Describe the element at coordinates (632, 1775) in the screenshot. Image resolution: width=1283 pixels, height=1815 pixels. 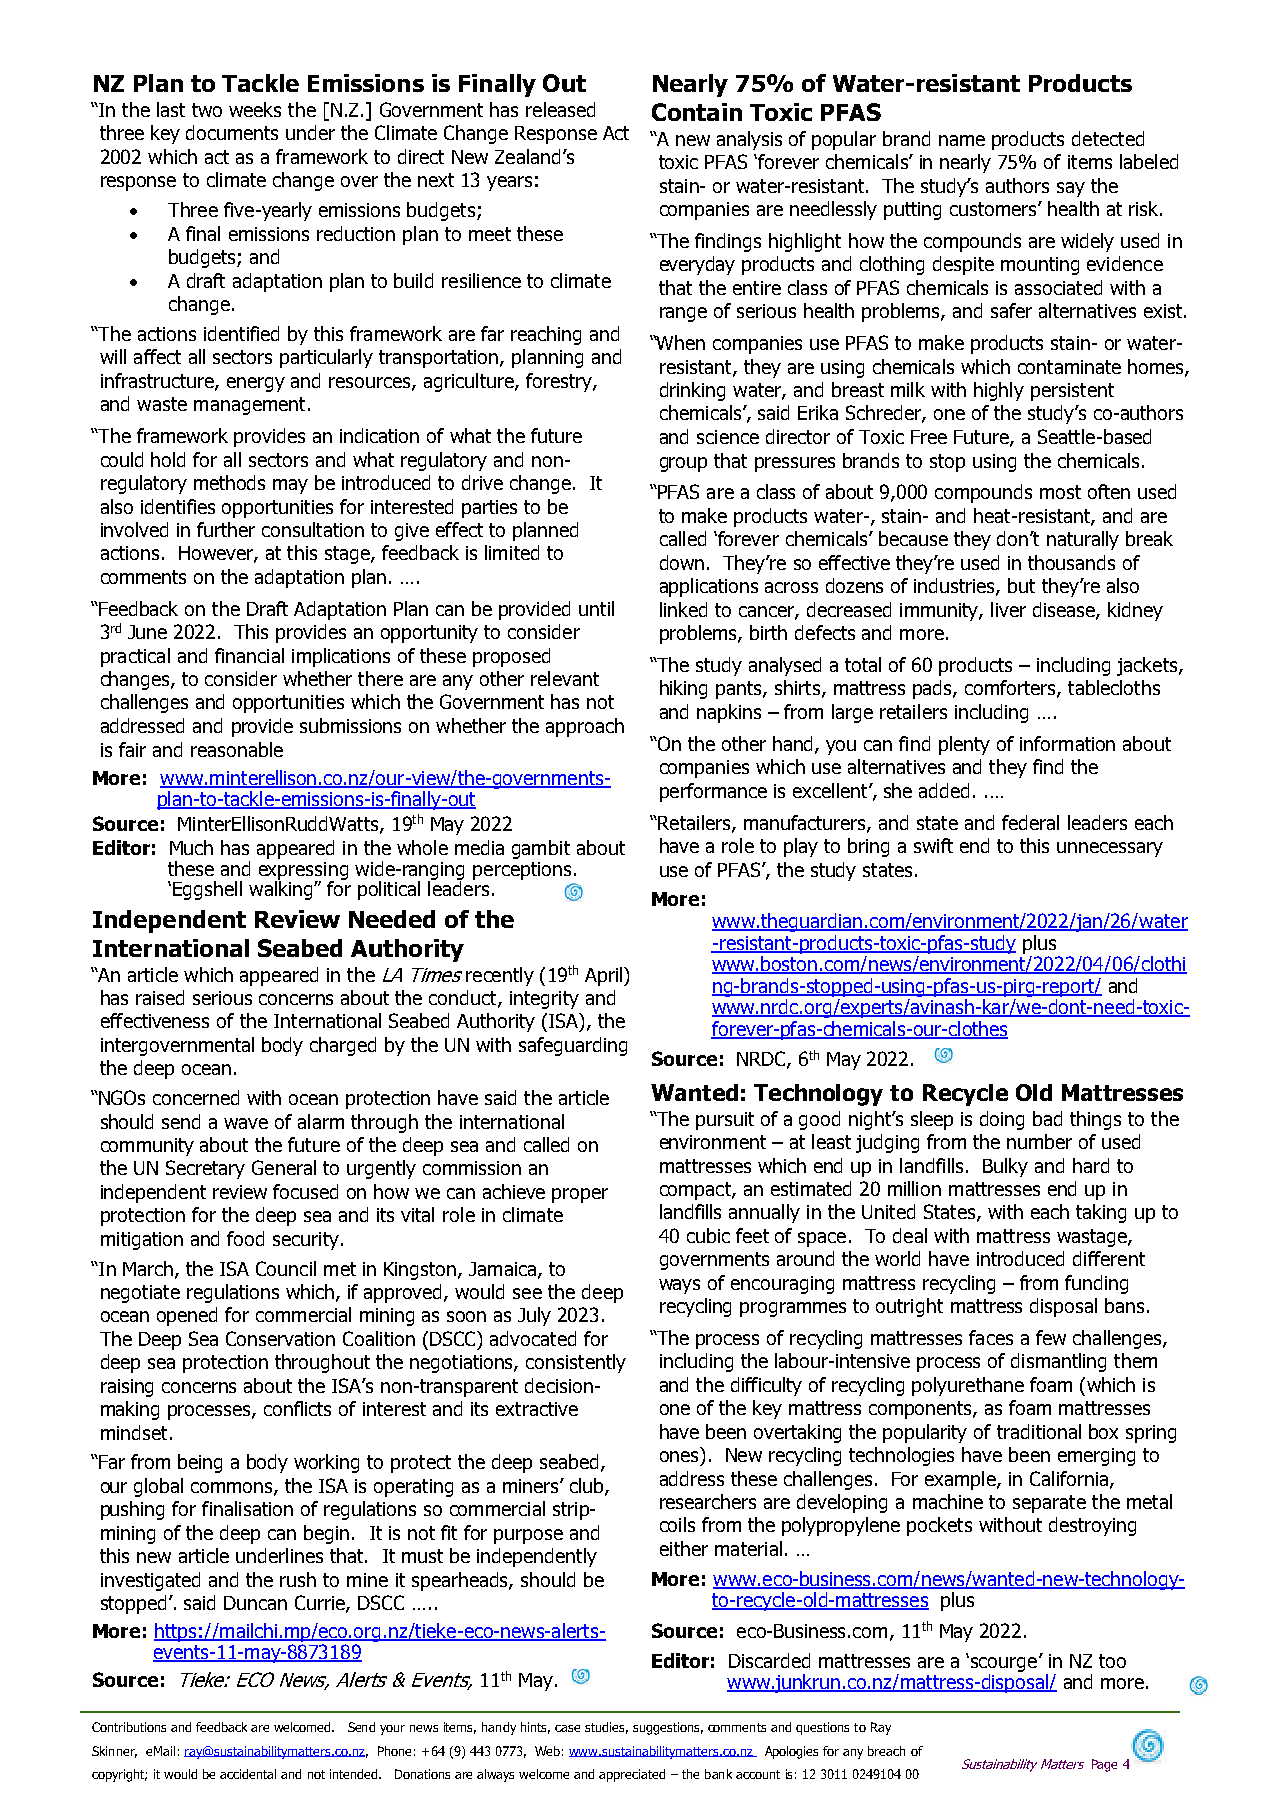
I see `appreciated` at that location.
